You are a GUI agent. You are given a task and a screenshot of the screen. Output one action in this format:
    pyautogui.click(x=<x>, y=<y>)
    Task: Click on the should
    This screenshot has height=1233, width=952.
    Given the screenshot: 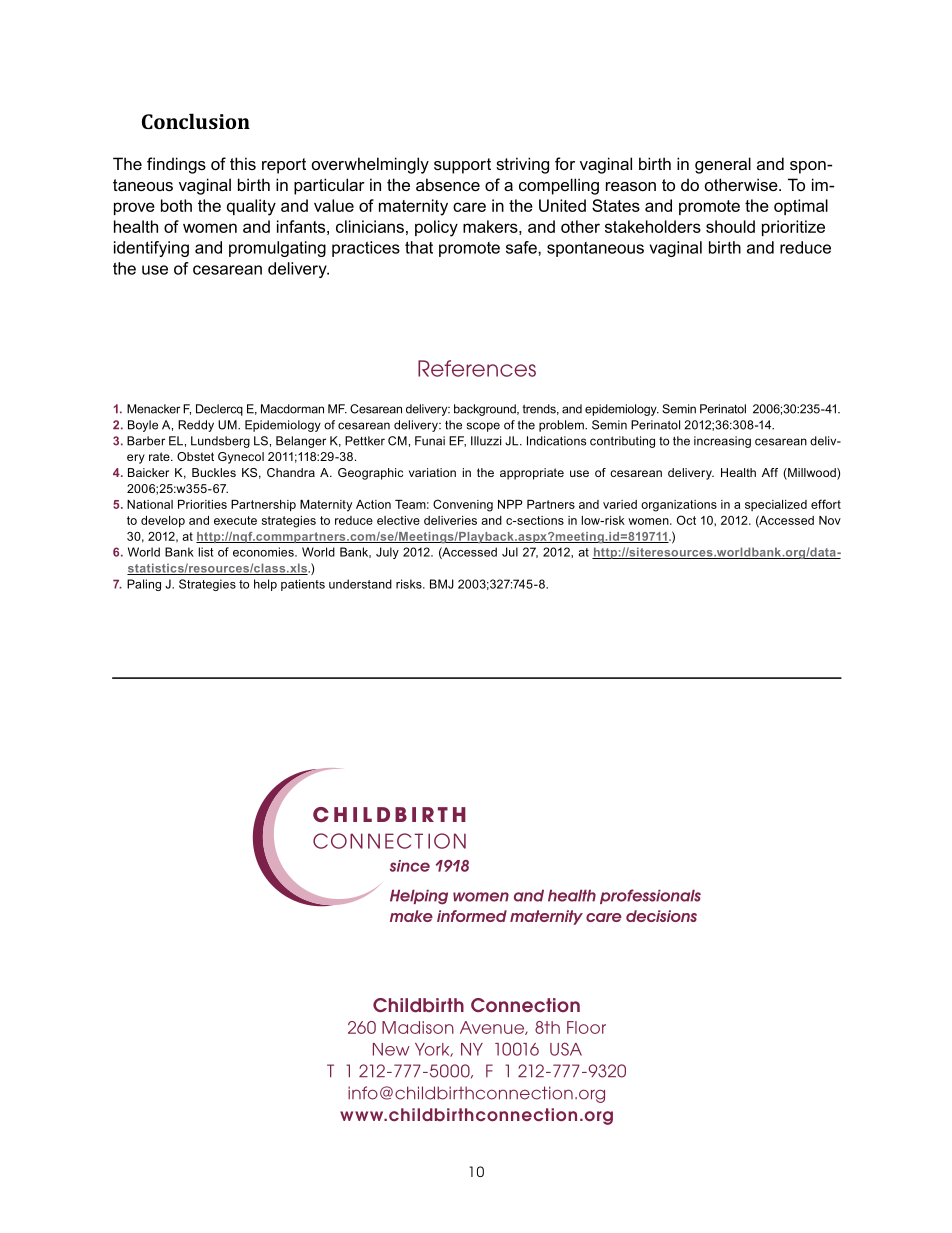 What is the action you would take?
    pyautogui.click(x=730, y=226)
